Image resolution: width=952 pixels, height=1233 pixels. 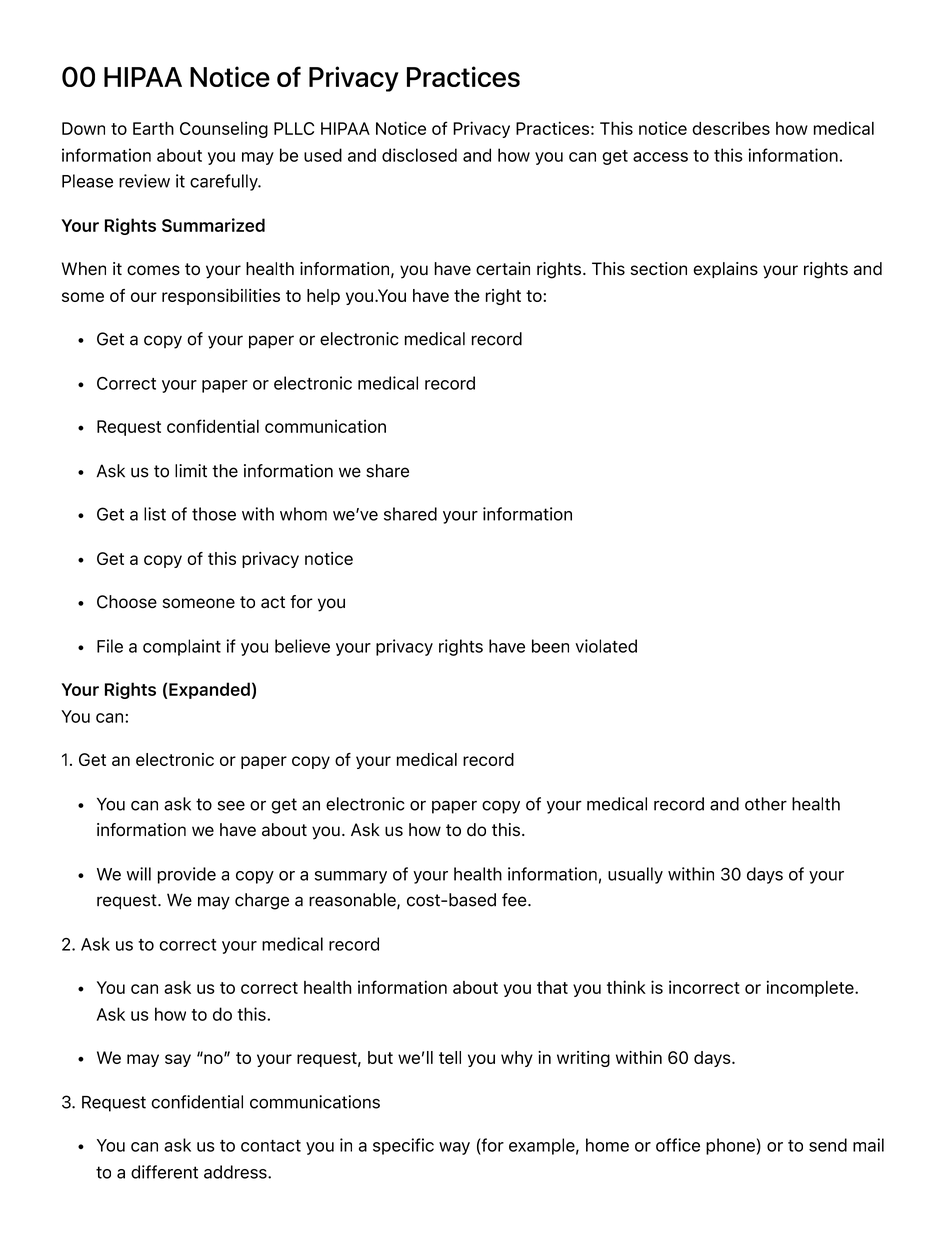 I want to click on different, so click(x=164, y=1172).
